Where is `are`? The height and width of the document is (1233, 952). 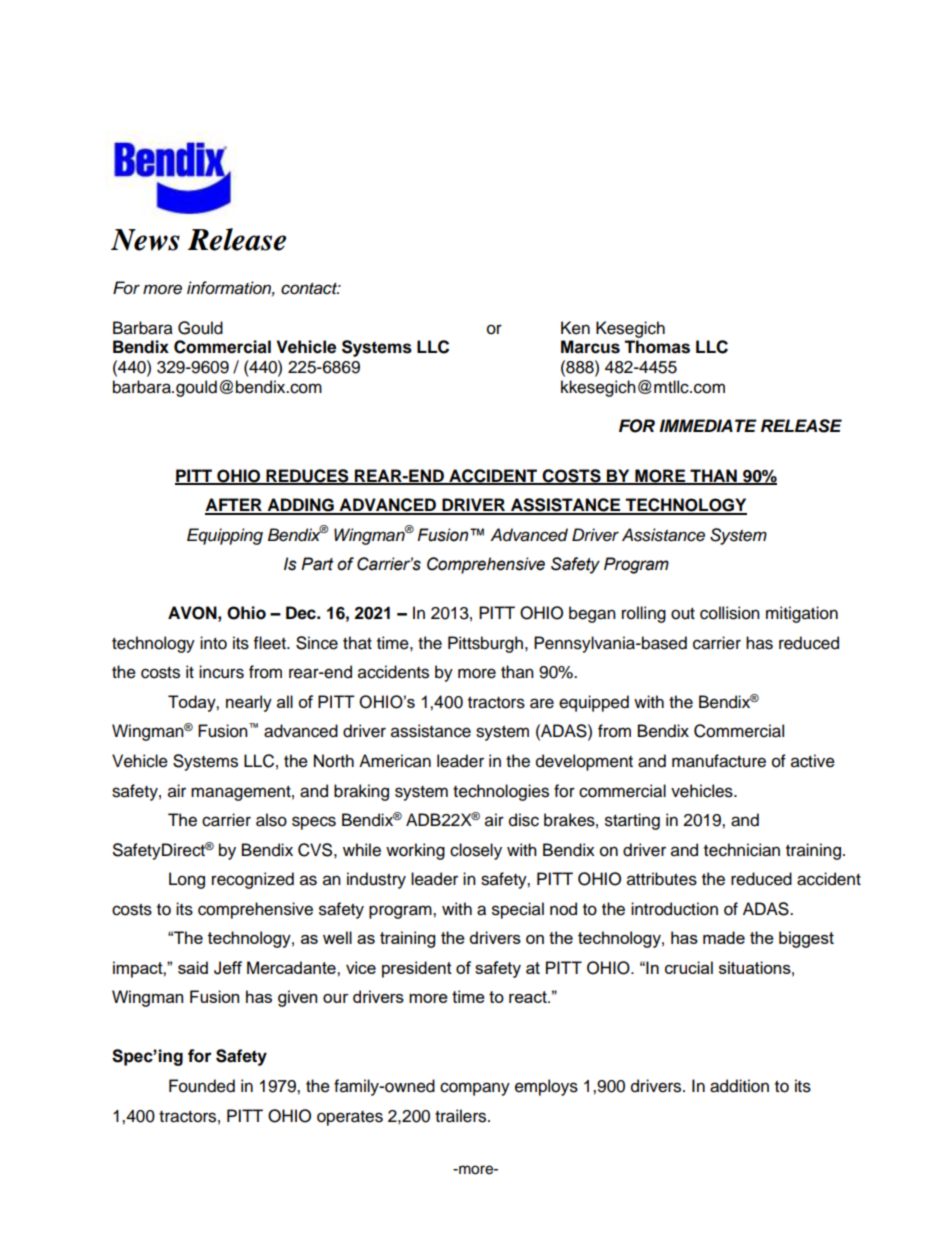 are is located at coordinates (542, 703).
